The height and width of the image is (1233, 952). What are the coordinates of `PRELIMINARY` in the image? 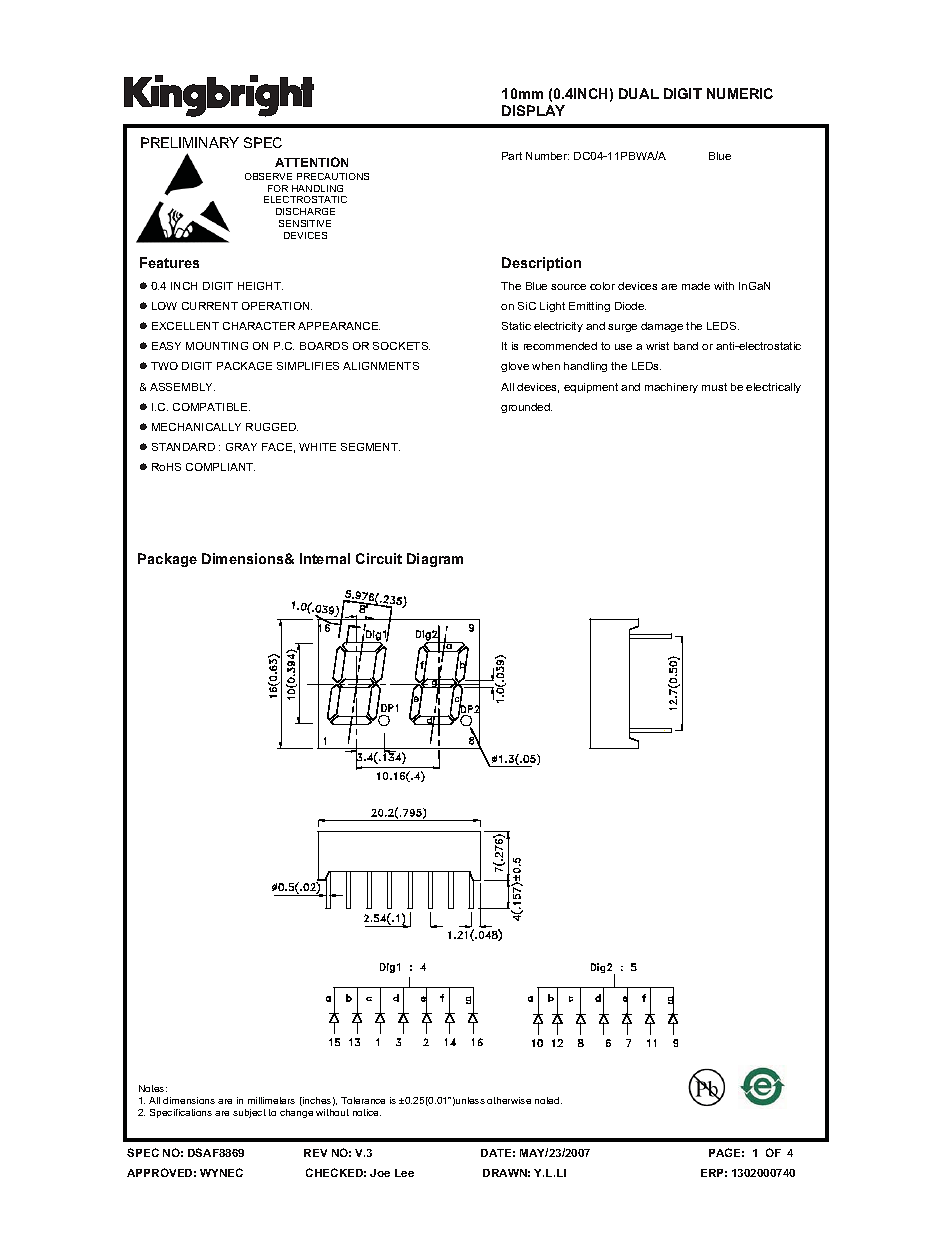 It's located at (190, 142).
